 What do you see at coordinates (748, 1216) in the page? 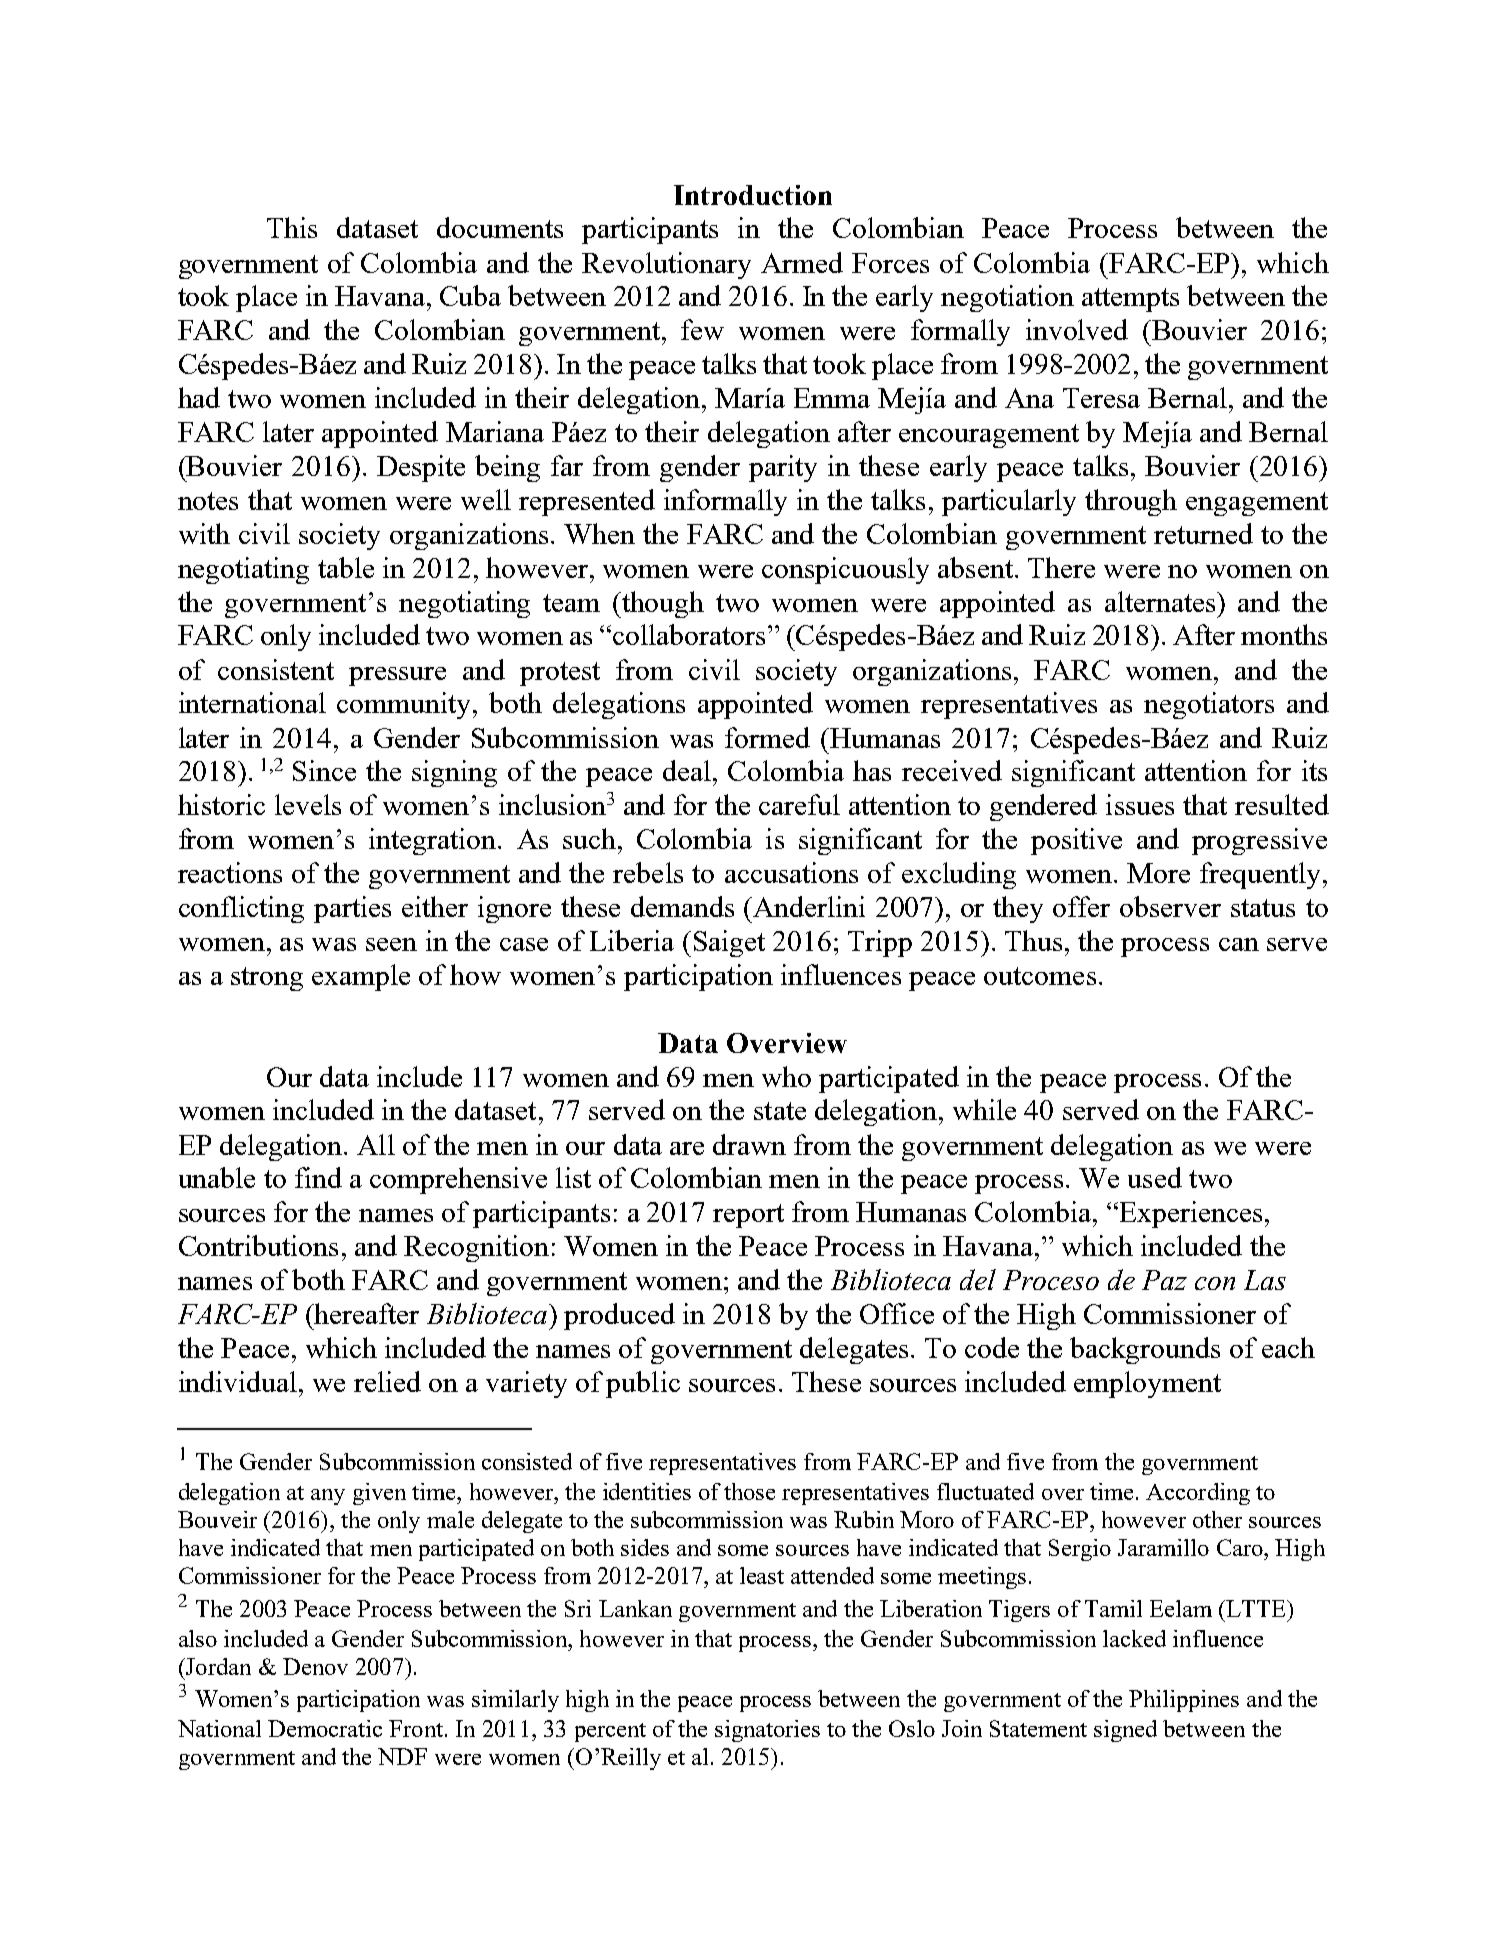
I see `report` at bounding box center [748, 1216].
